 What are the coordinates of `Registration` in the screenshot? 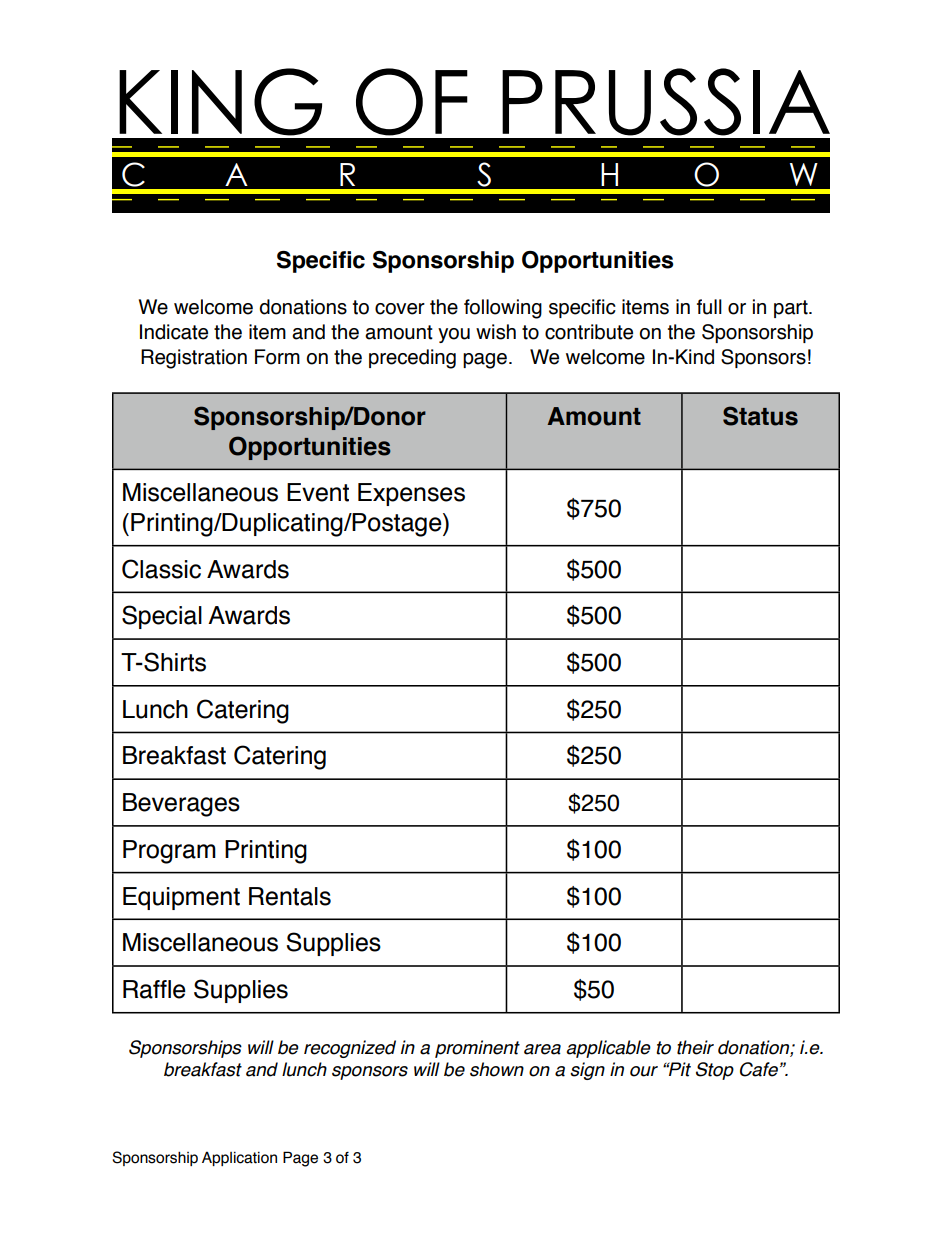 It's located at (194, 359).
